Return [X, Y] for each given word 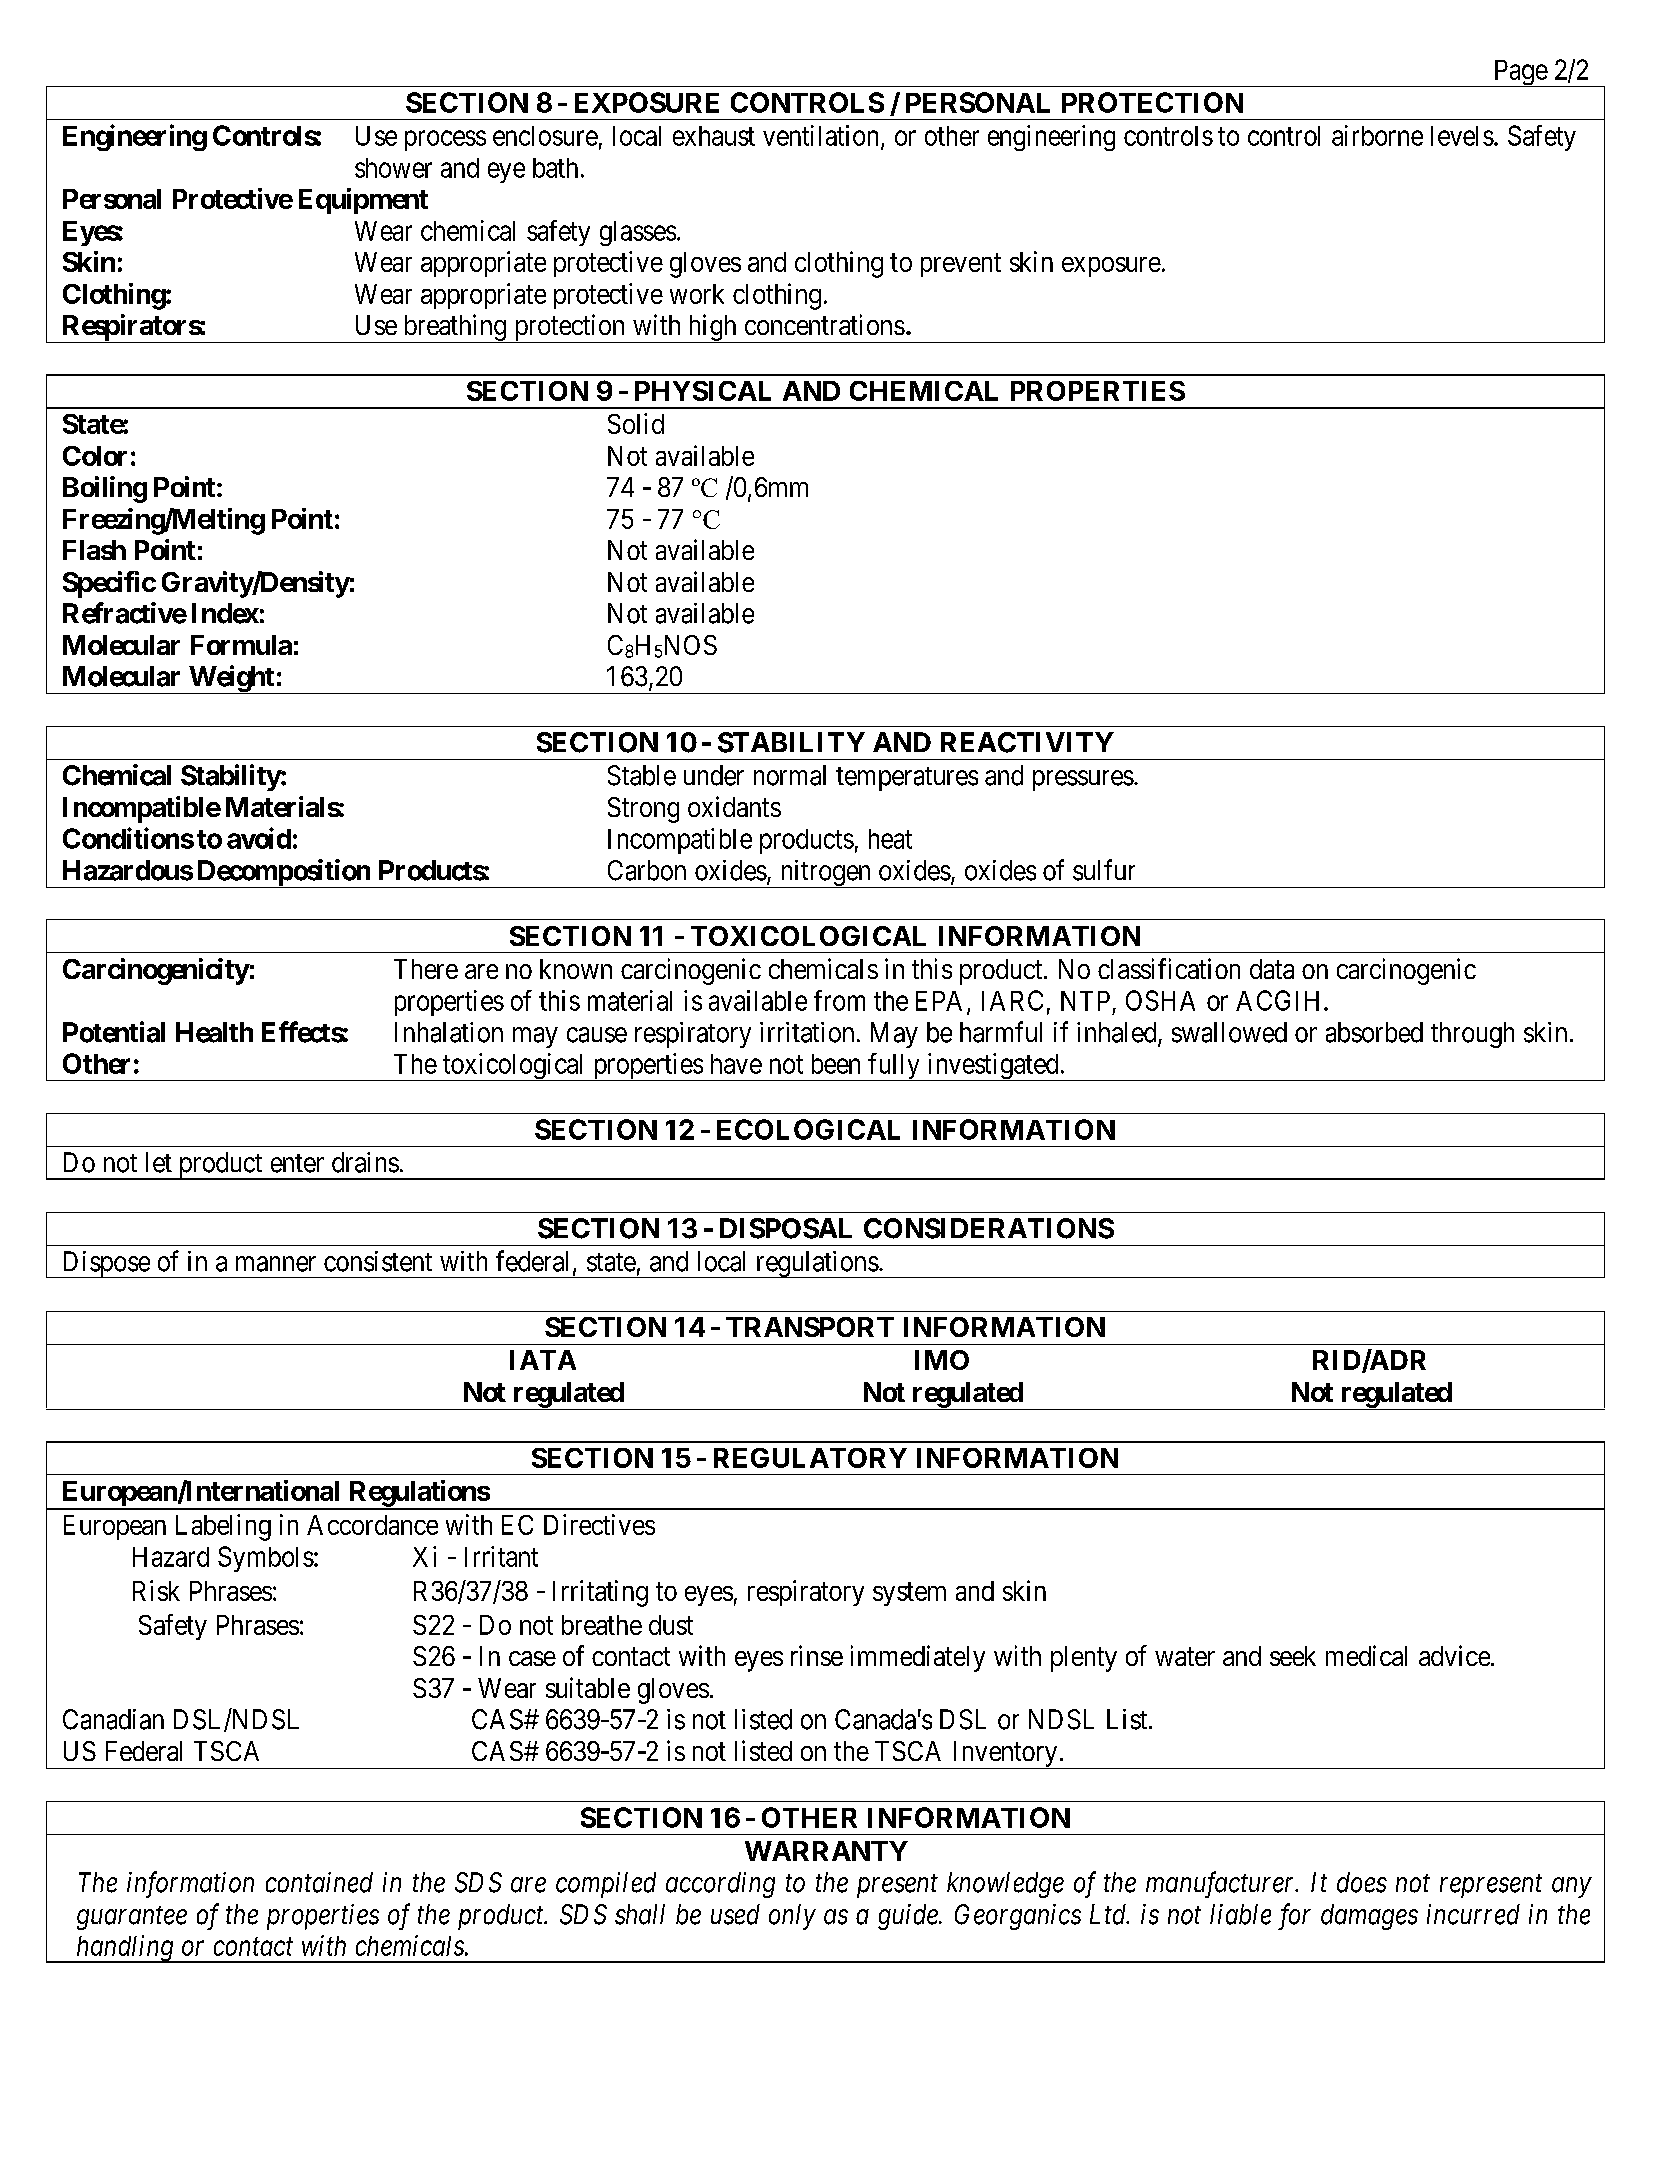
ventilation [822, 136]
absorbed [1374, 1032]
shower [393, 168]
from [839, 1000]
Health [214, 1032]
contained [319, 1882]
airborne [1377, 135]
